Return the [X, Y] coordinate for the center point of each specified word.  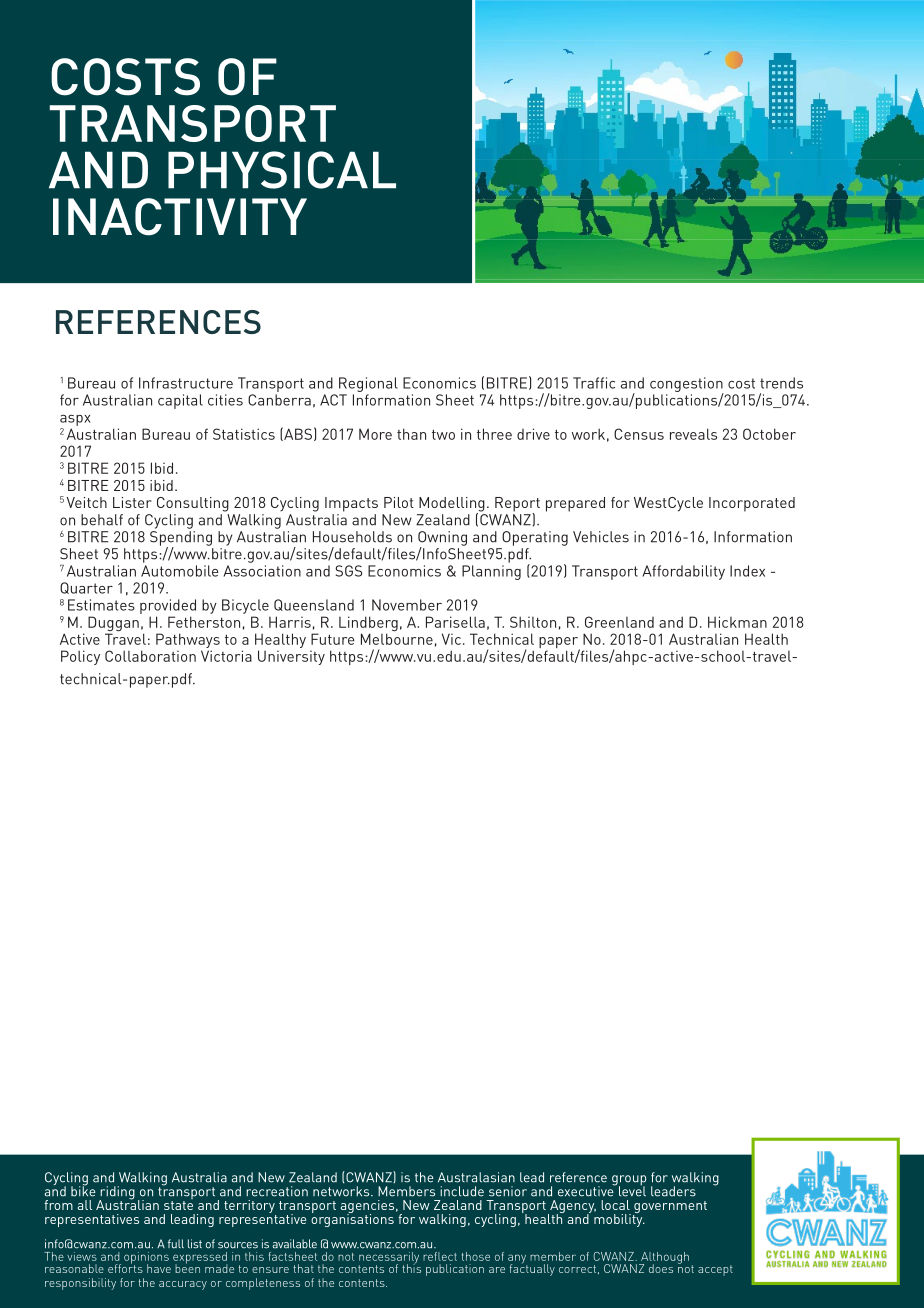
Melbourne [397, 639]
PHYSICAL [282, 170]
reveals [693, 434]
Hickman [737, 622]
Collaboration [150, 656]
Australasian [476, 1177]
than [411, 434]
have [159, 1268]
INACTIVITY [180, 217]
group [629, 1181]
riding [117, 1194]
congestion [687, 385]
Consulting [193, 504]
